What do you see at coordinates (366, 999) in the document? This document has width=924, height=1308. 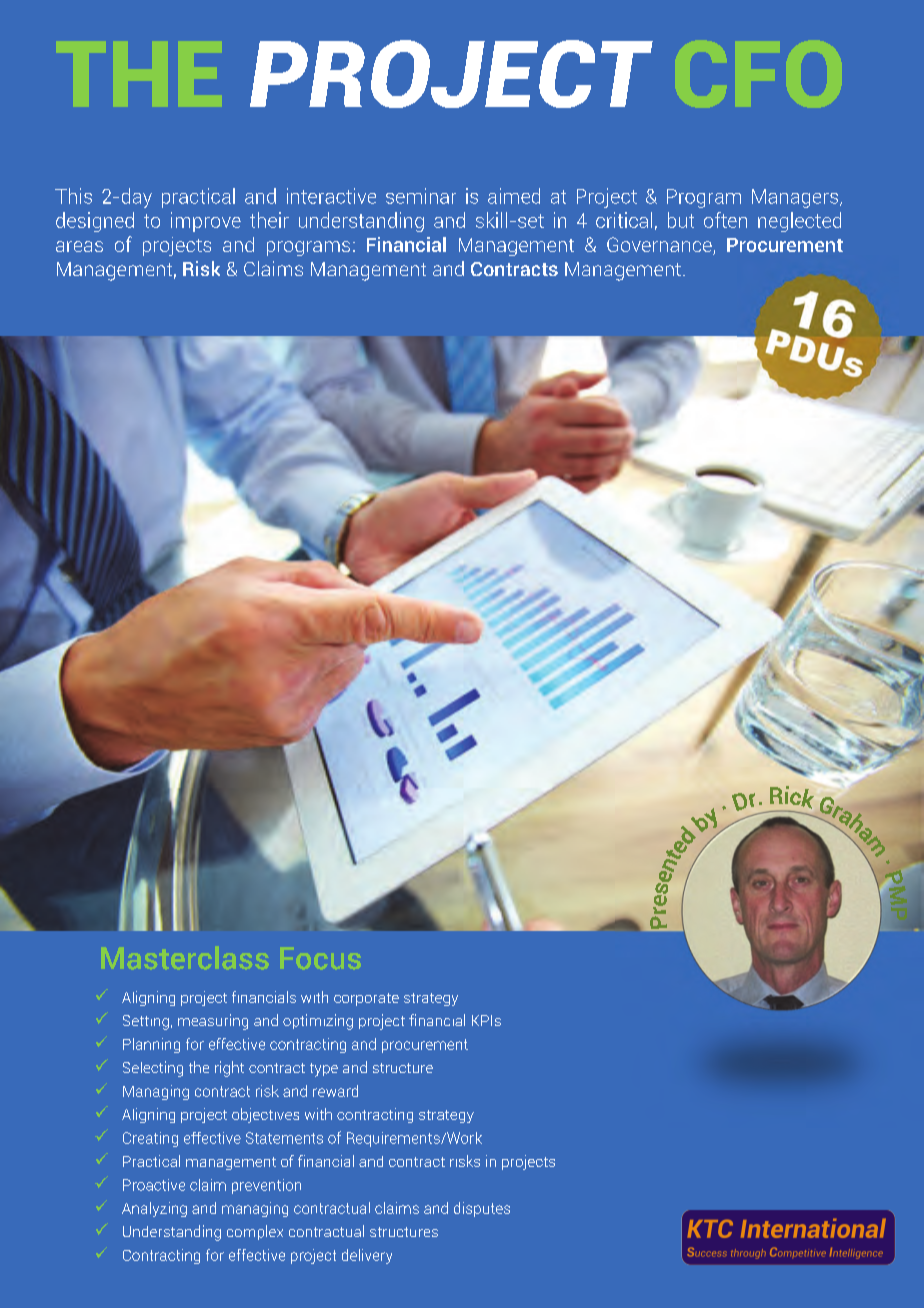 I see `corporate` at bounding box center [366, 999].
